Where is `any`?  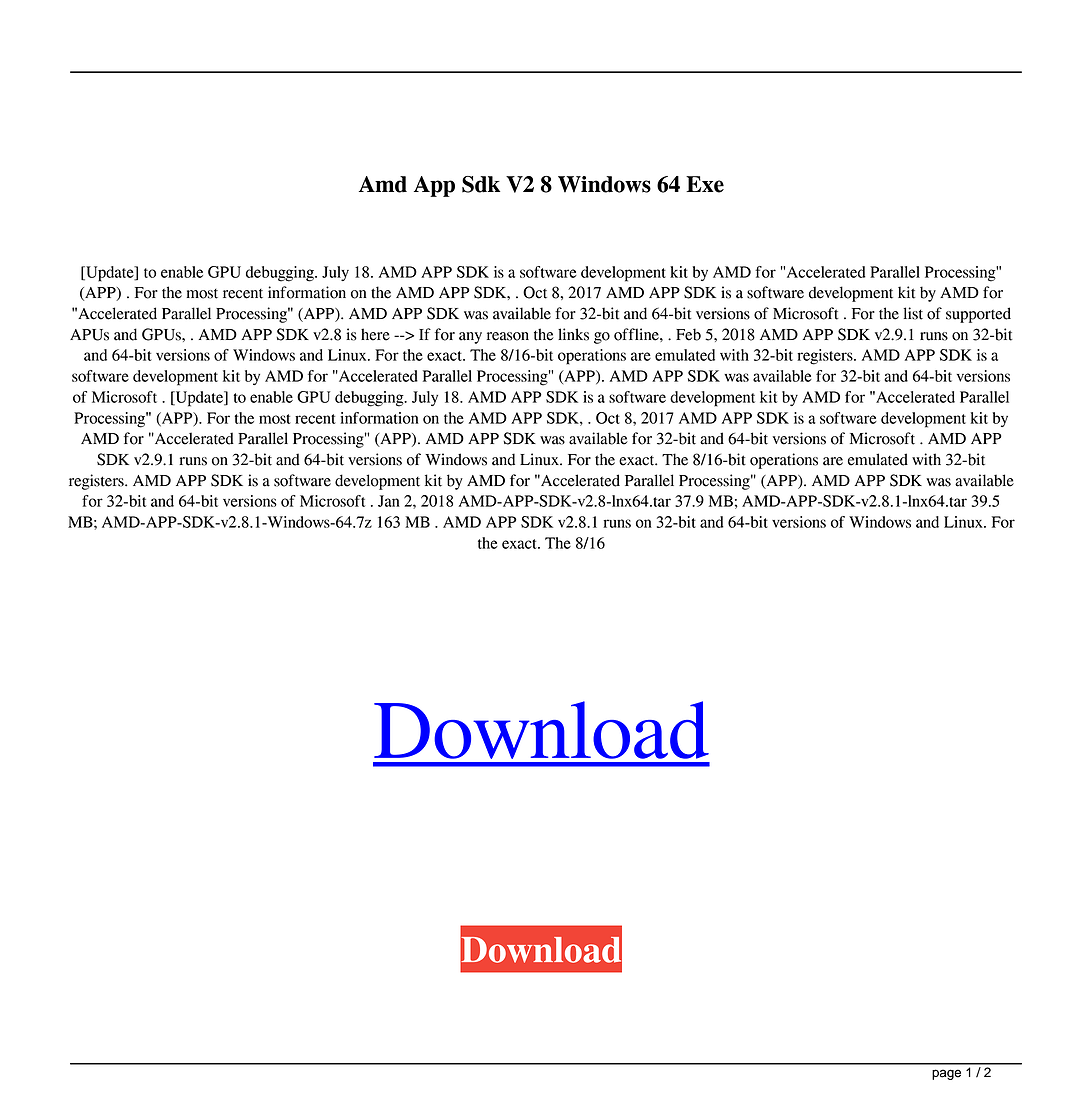
any is located at coordinates (470, 338).
